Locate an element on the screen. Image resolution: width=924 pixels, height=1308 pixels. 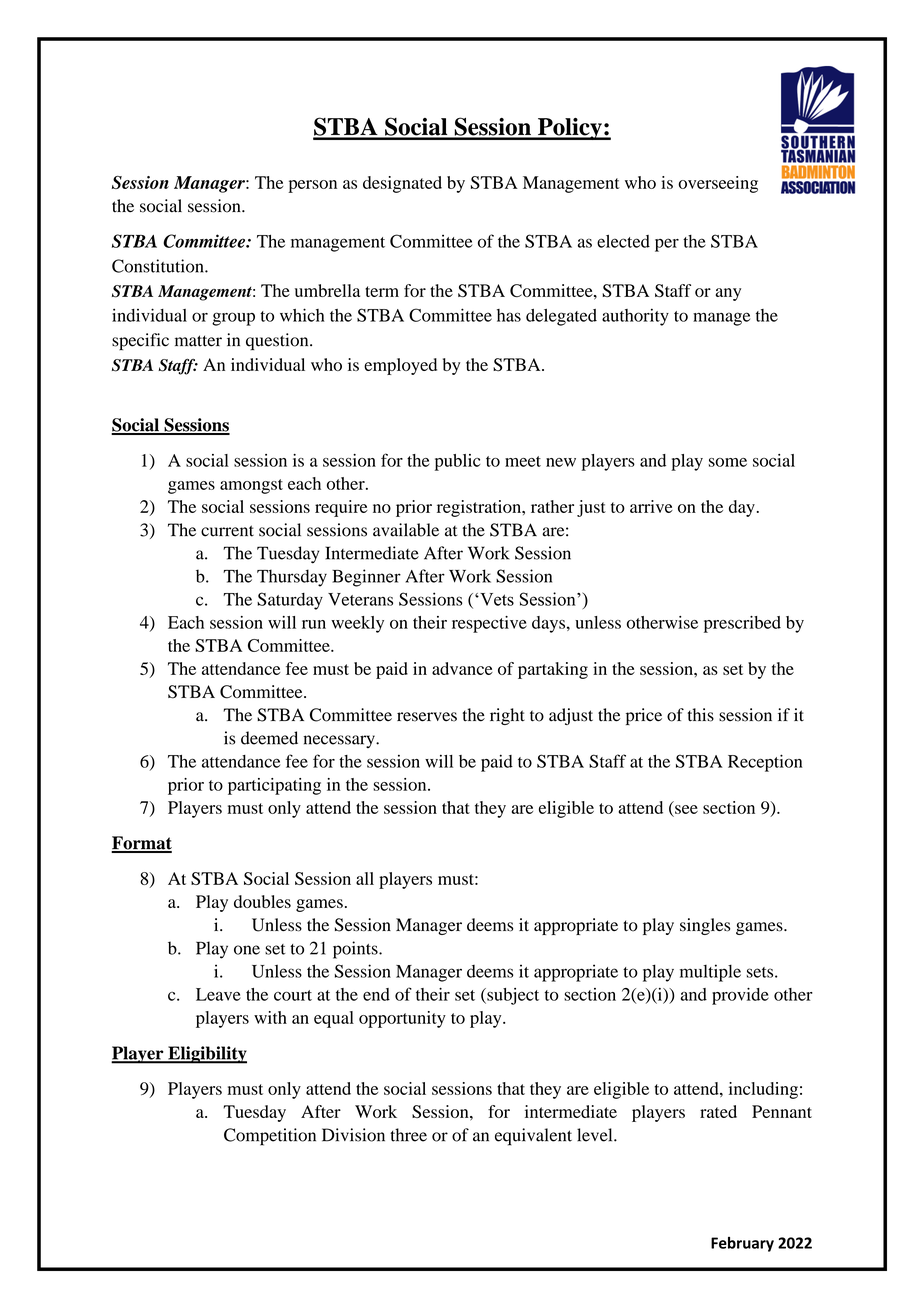
February is located at coordinates (742, 1244).
